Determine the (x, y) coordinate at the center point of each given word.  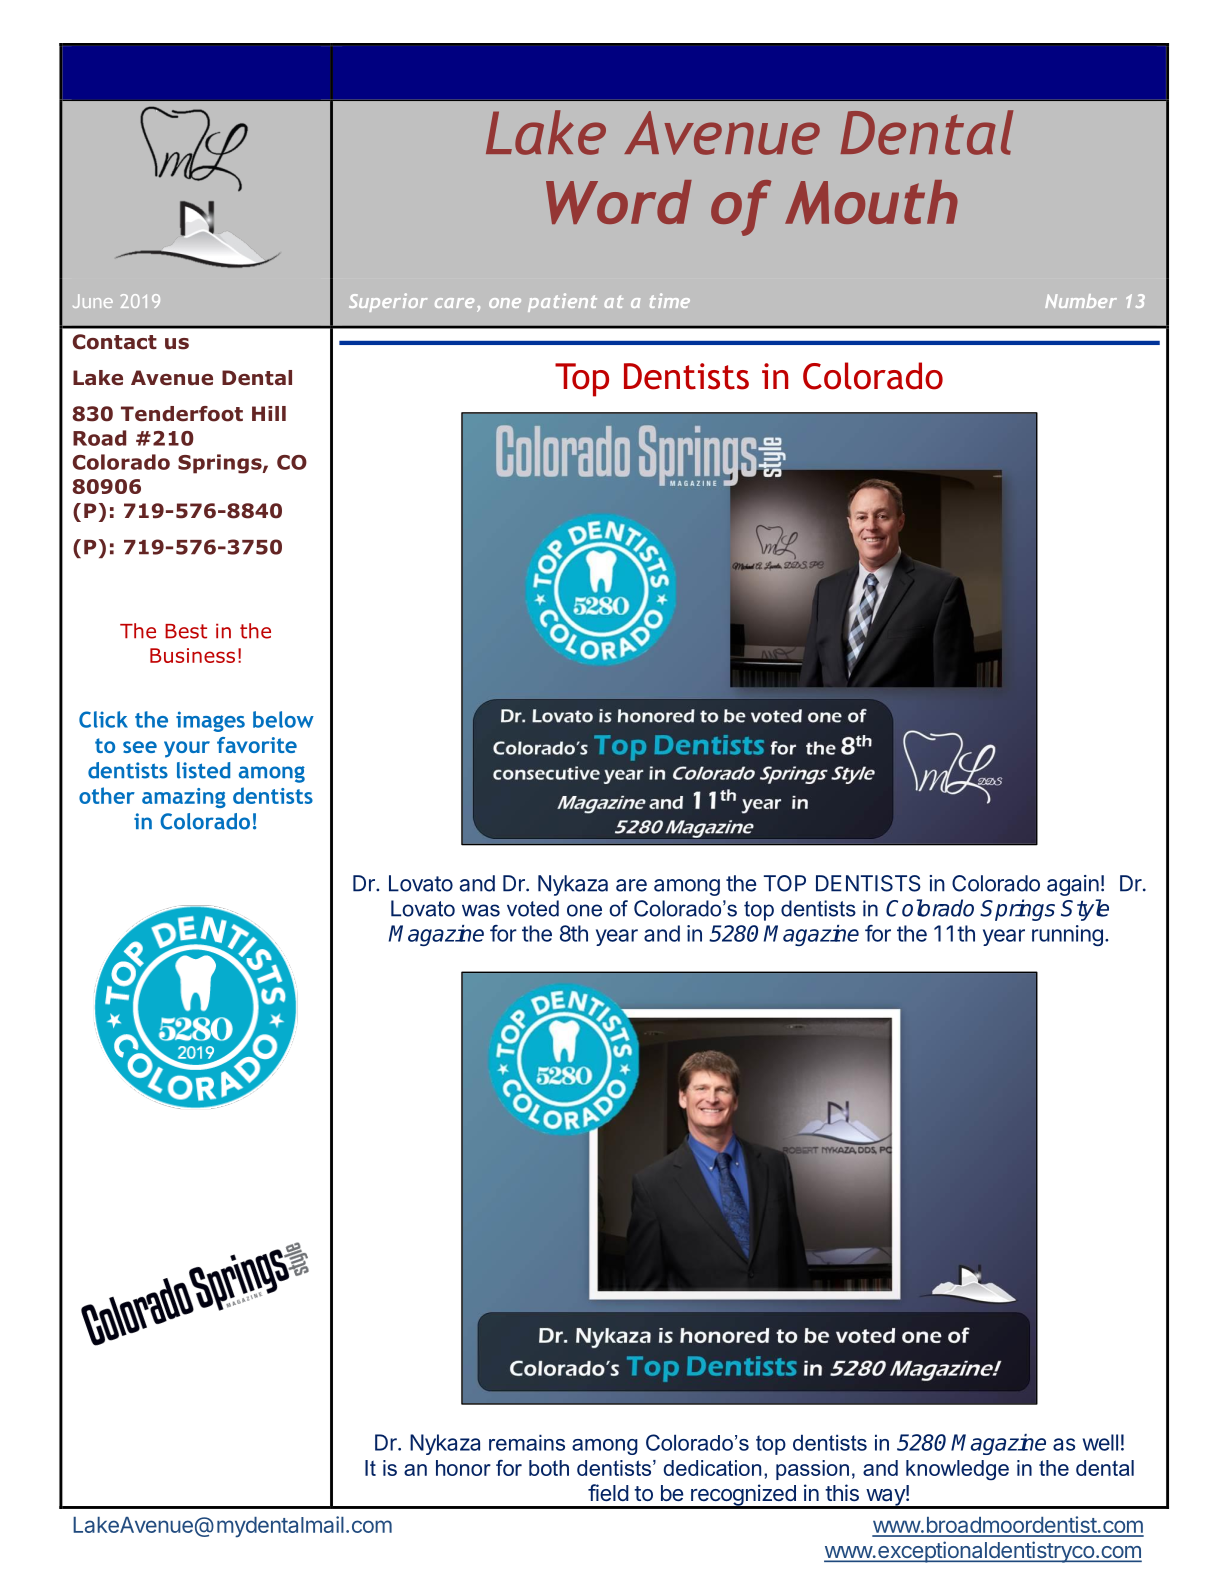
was (481, 910)
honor (463, 1468)
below (283, 719)
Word (619, 202)
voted (533, 908)
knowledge (957, 1470)
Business (192, 655)
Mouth (871, 202)
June (93, 301)
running (1067, 935)
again (1073, 885)
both (549, 1468)
